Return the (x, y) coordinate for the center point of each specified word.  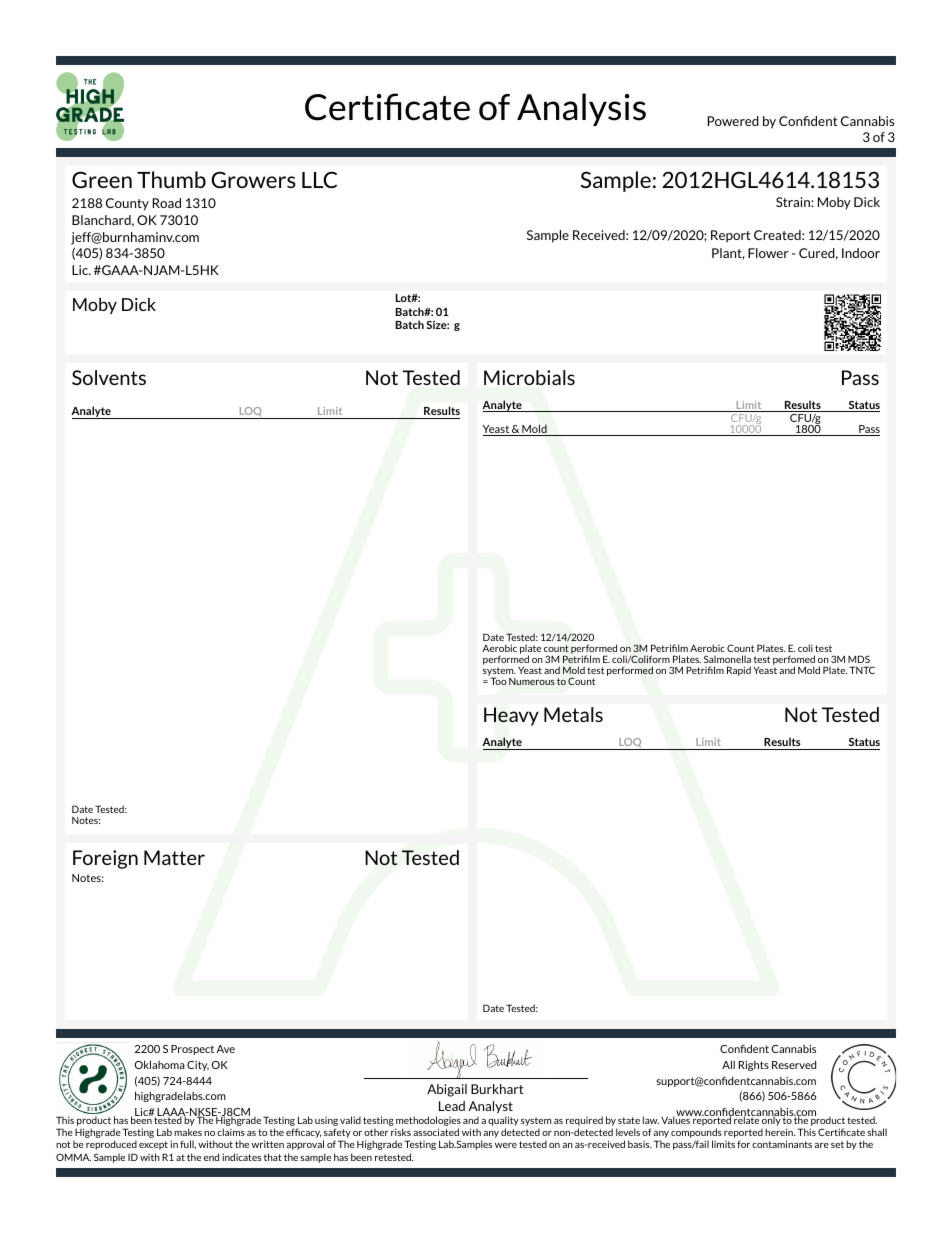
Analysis (581, 109)
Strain (794, 202)
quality (503, 1121)
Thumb (171, 179)
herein (780, 1132)
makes (188, 1132)
